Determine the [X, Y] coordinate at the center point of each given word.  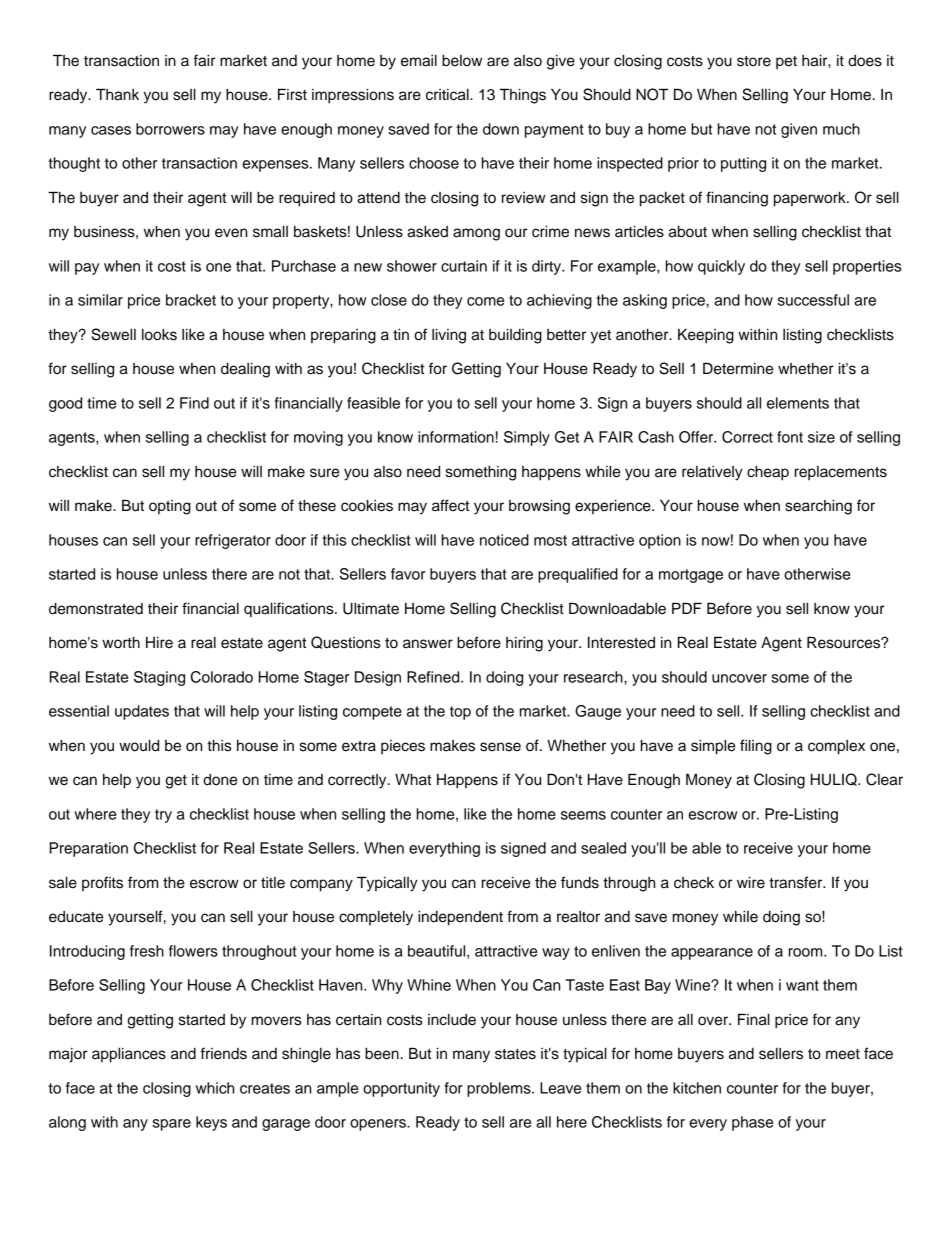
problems [500, 1089]
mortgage [691, 576]
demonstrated [96, 609]
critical [448, 95]
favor [408, 574]
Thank [117, 94]
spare [171, 1125]
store [754, 61]
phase [752, 1123]
